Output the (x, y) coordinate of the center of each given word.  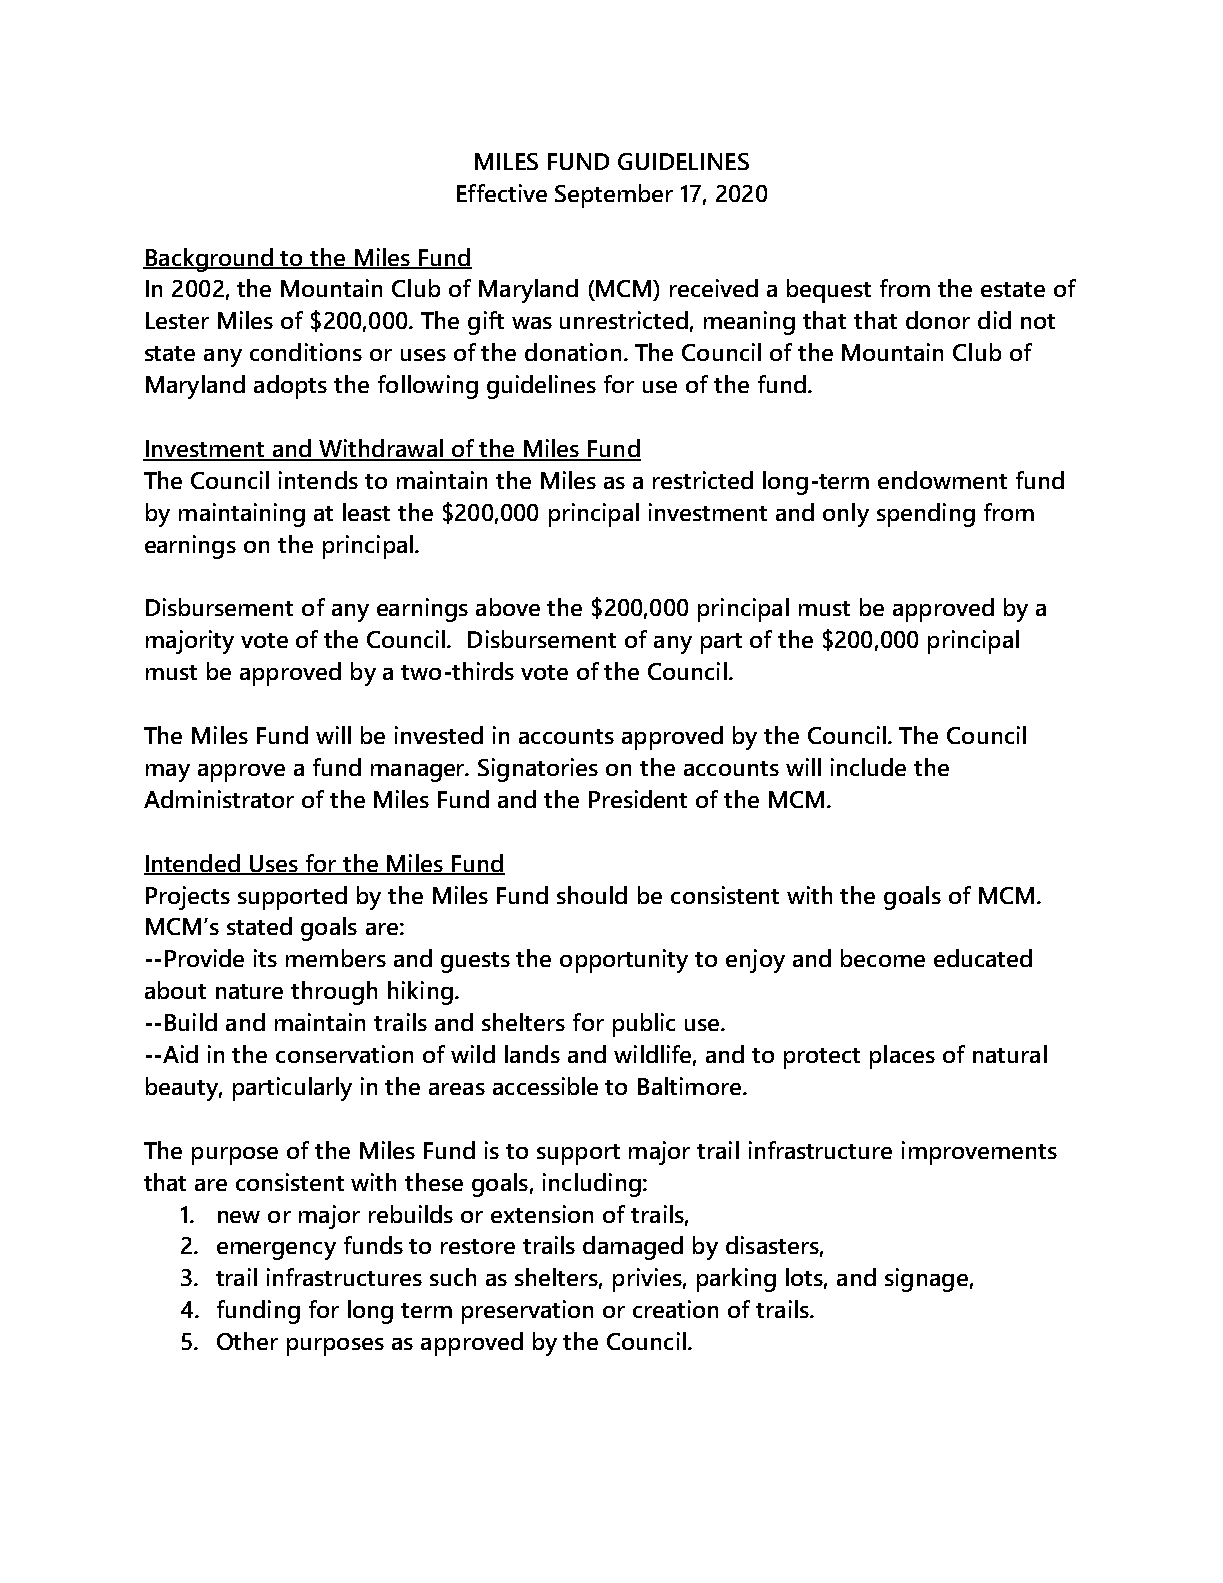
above (508, 607)
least (366, 512)
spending (926, 515)
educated (983, 958)
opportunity (624, 961)
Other (247, 1341)
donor (938, 320)
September (614, 196)
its (265, 958)
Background (209, 260)
